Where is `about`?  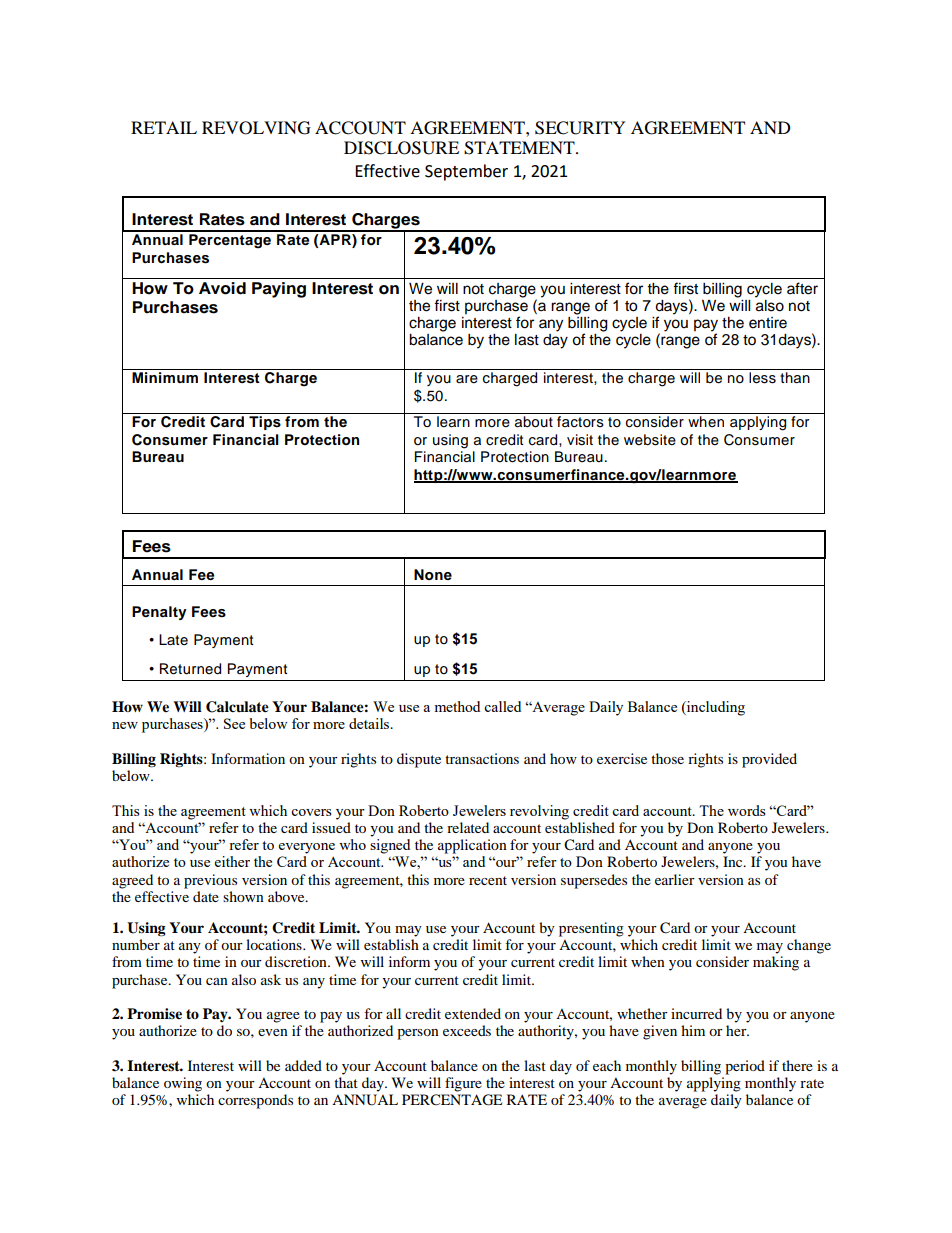 about is located at coordinates (534, 422).
